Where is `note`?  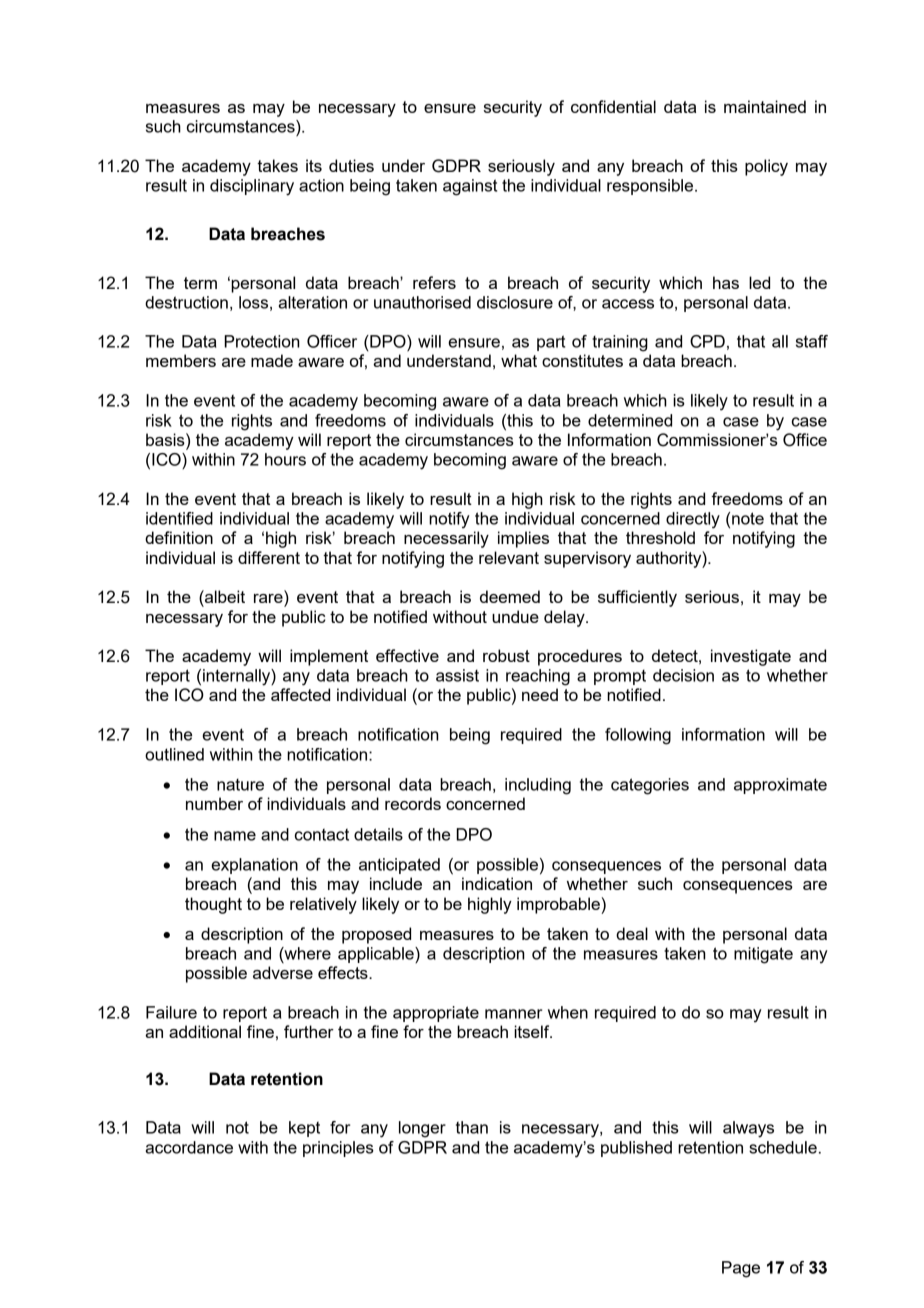
note is located at coordinates (748, 518).
